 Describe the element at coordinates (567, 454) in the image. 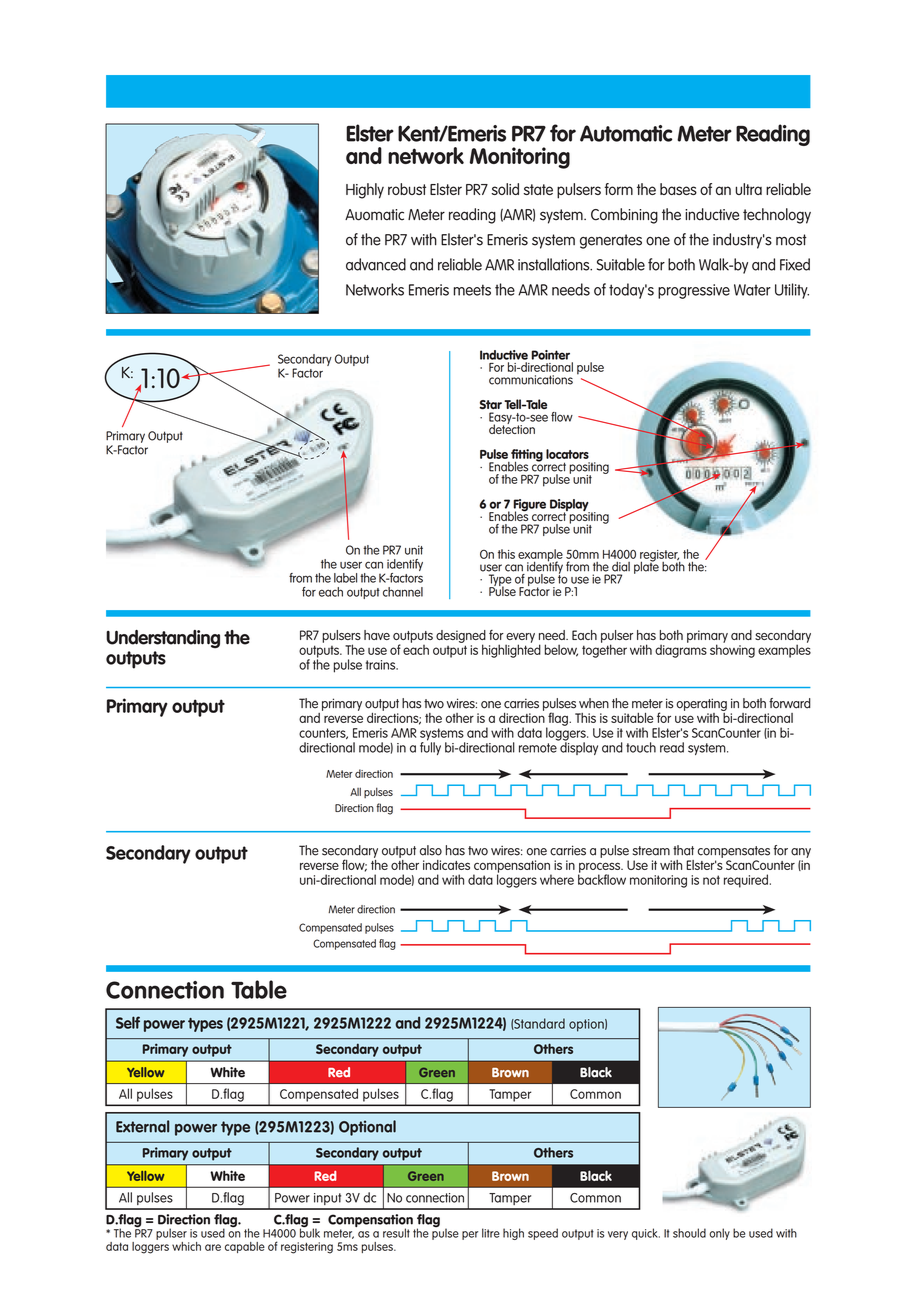

I see `locators` at that location.
